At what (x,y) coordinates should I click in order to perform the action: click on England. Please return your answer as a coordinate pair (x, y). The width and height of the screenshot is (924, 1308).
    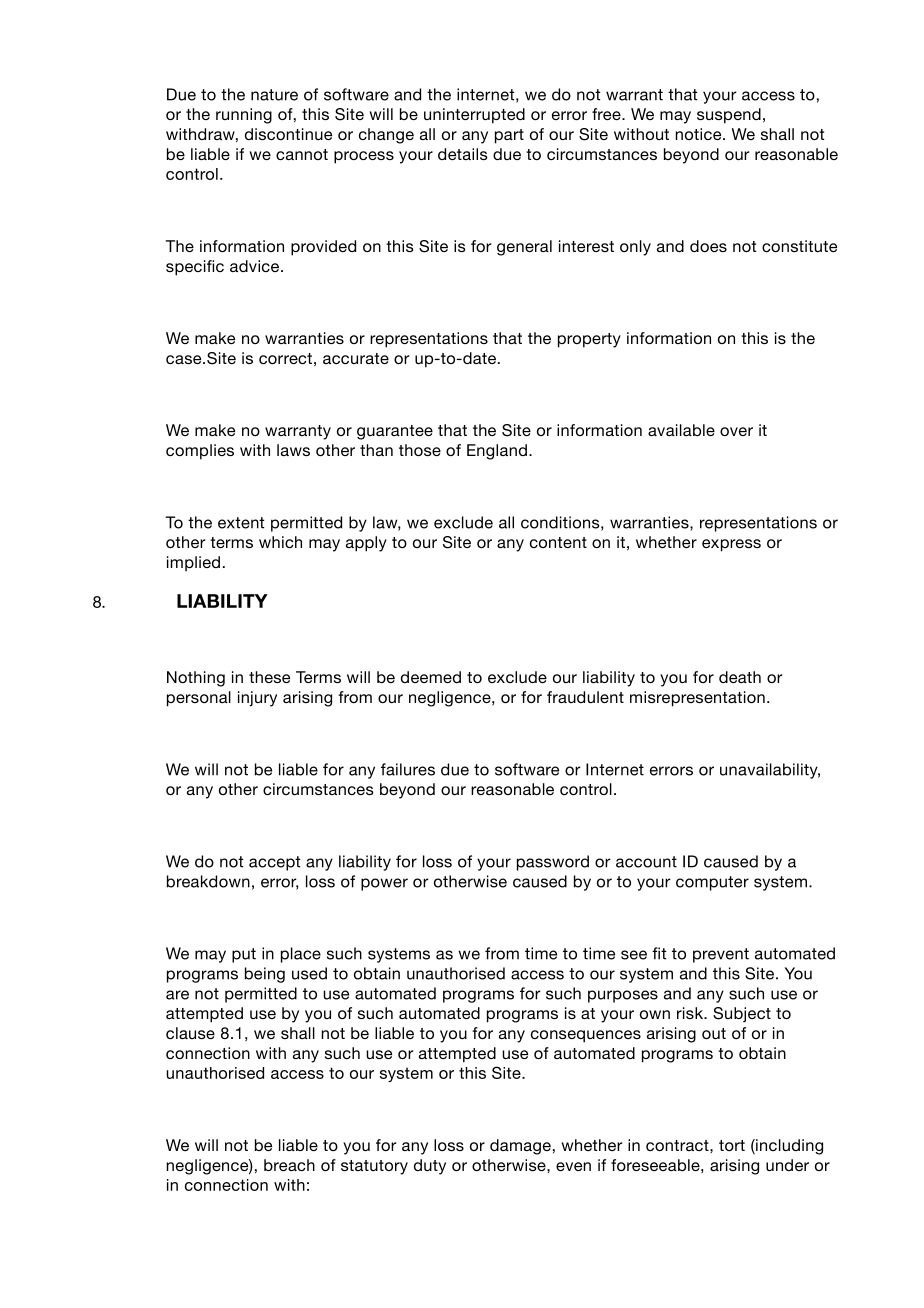
    Looking at the image, I should click on (497, 452).
